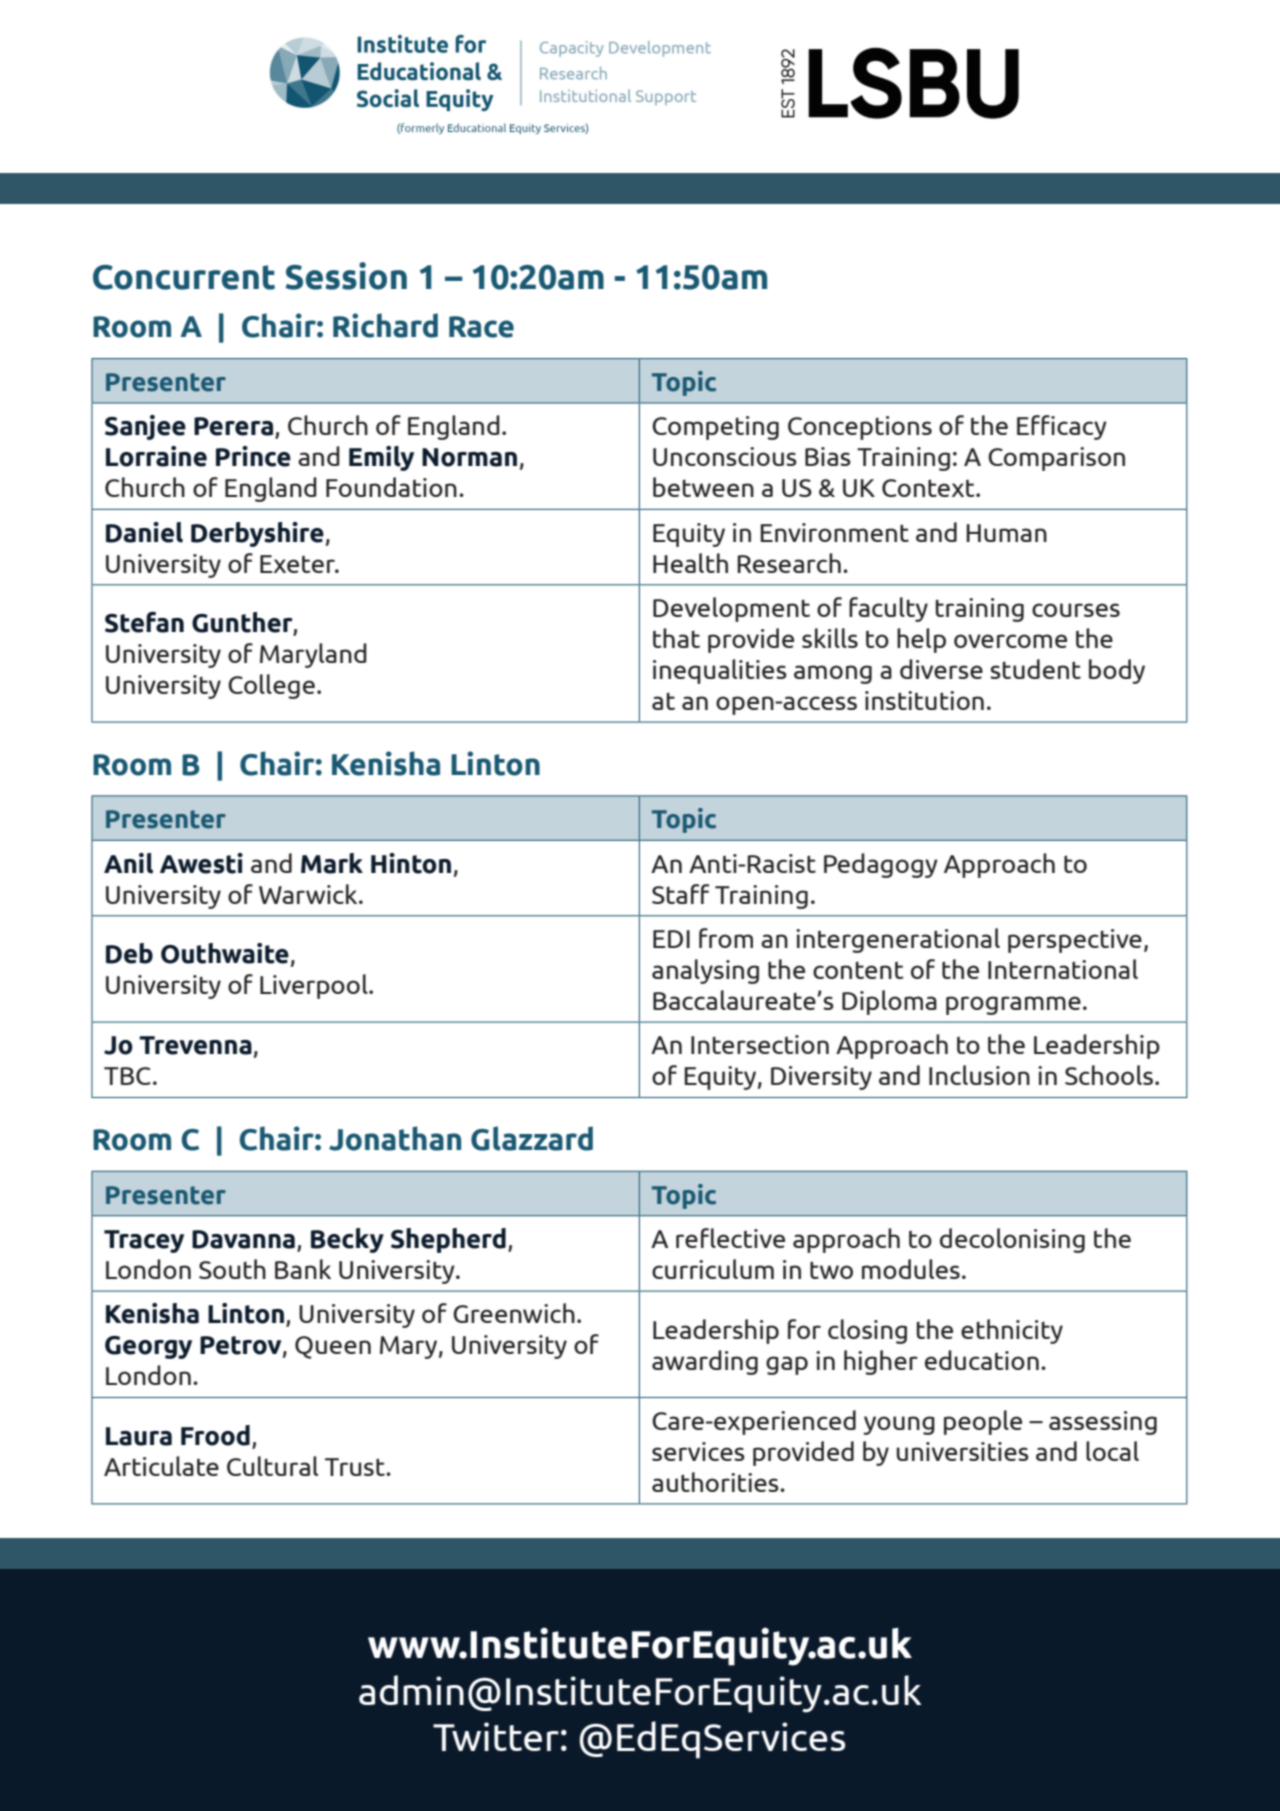  What do you see at coordinates (911, 1269) in the screenshot?
I see `modules` at bounding box center [911, 1269].
